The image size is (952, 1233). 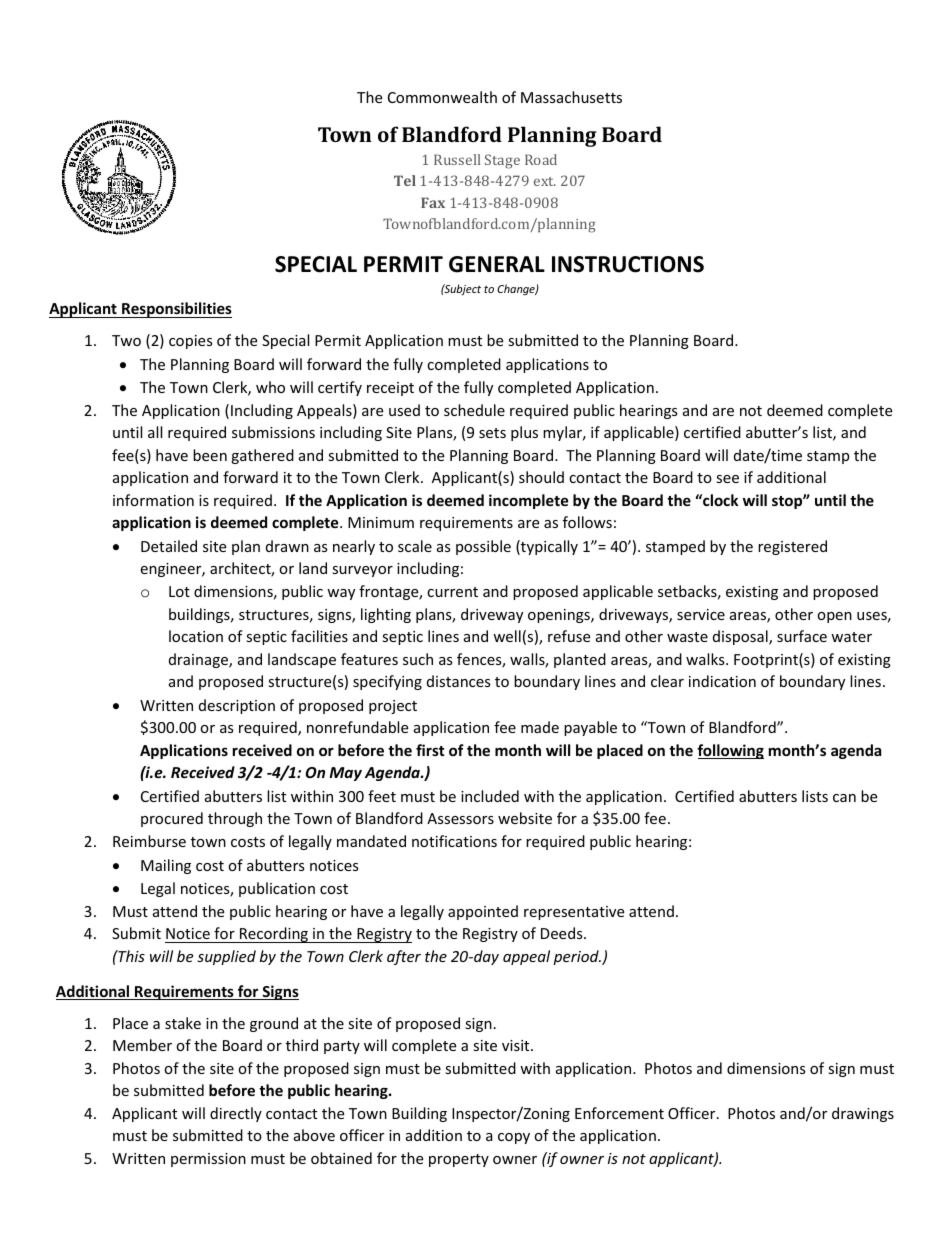 What do you see at coordinates (191, 342) in the screenshot?
I see `copies` at bounding box center [191, 342].
